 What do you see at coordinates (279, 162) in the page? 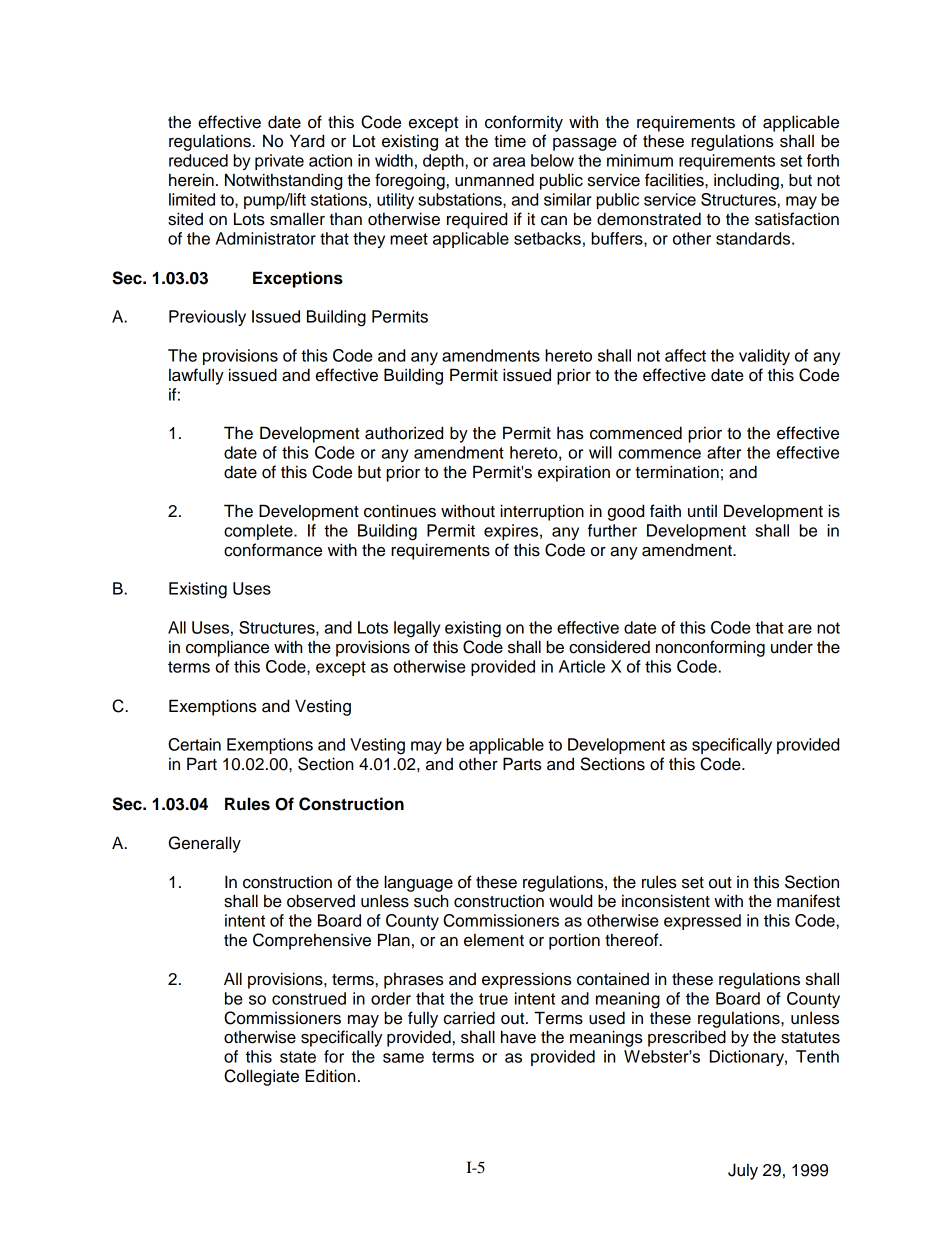
I see `private` at bounding box center [279, 162].
